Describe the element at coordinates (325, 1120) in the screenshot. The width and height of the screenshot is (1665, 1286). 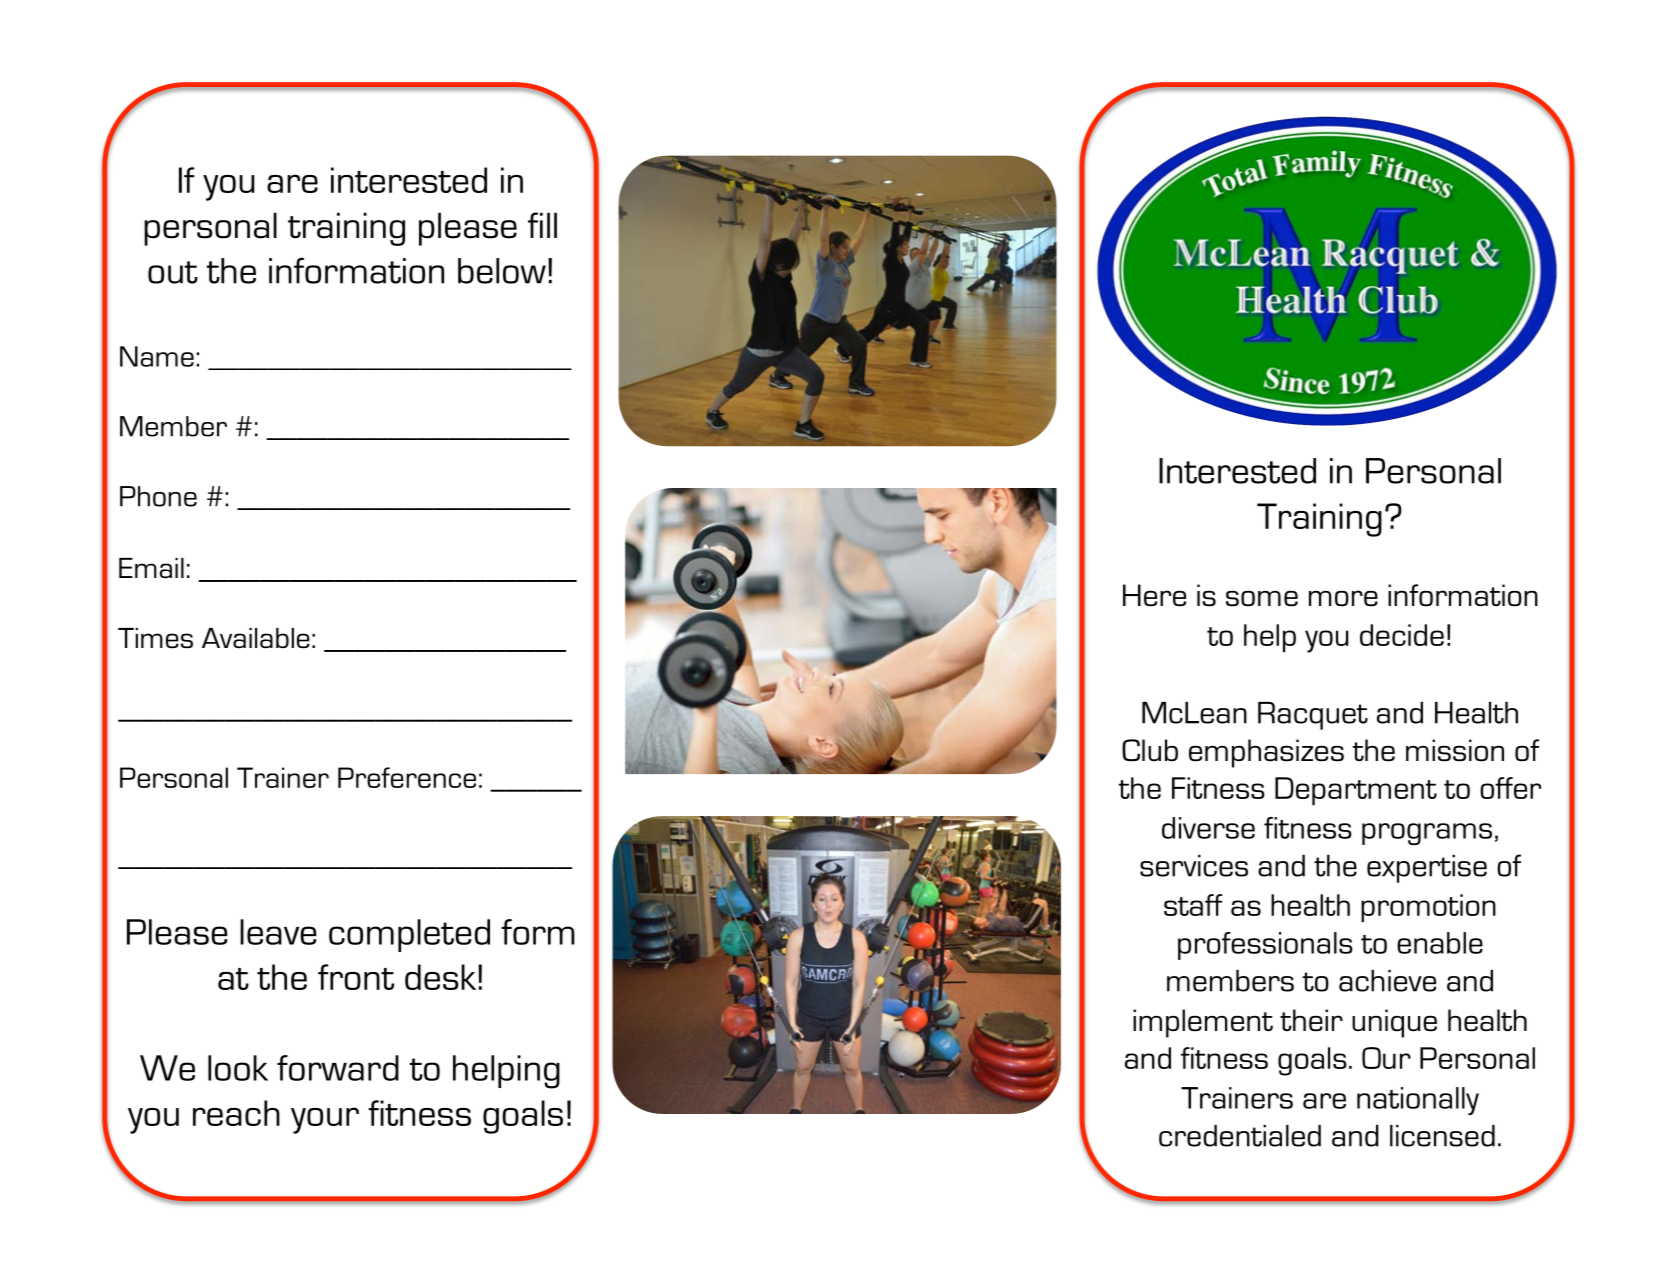
I see `your` at that location.
